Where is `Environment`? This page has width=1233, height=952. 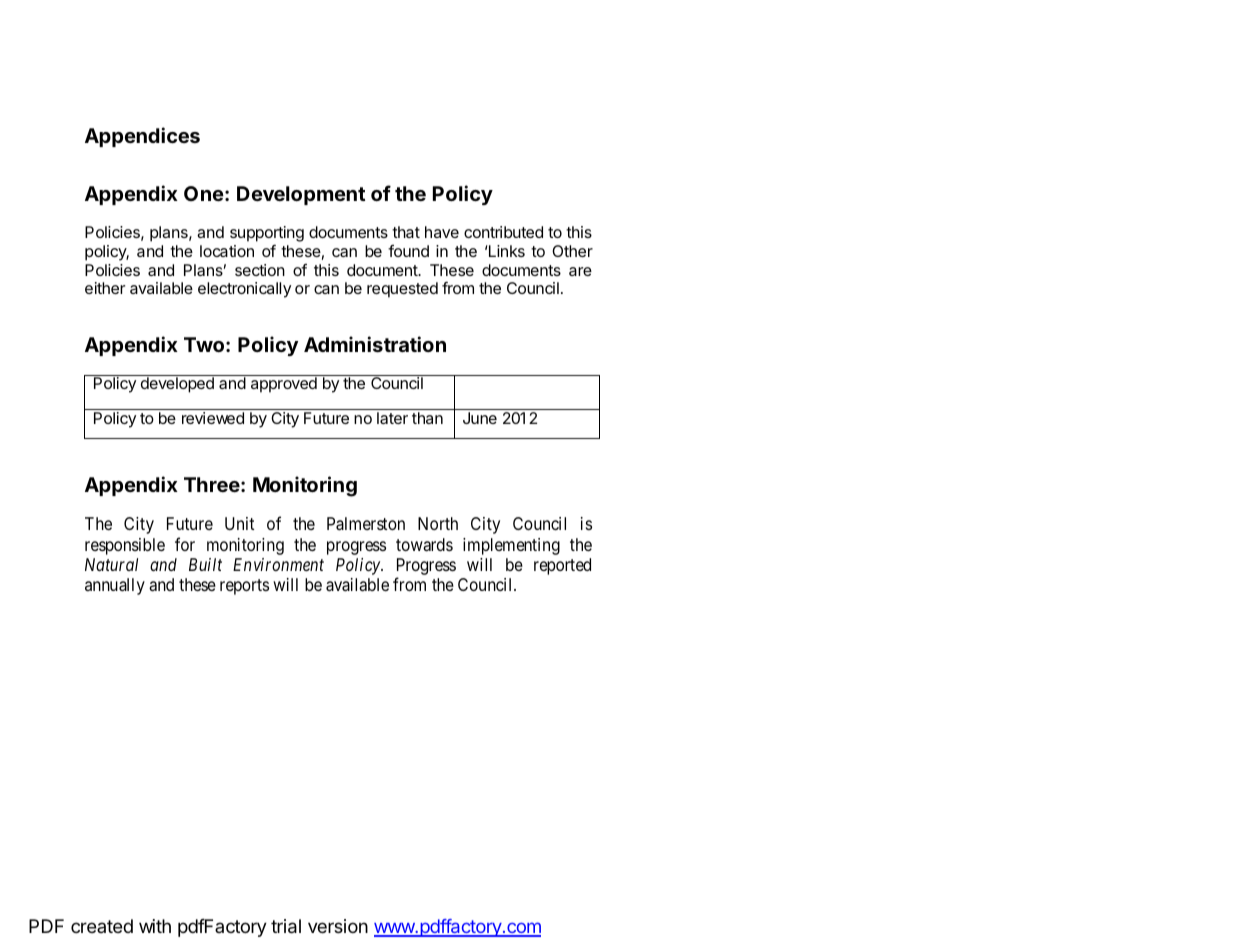
Environment is located at coordinates (278, 564).
